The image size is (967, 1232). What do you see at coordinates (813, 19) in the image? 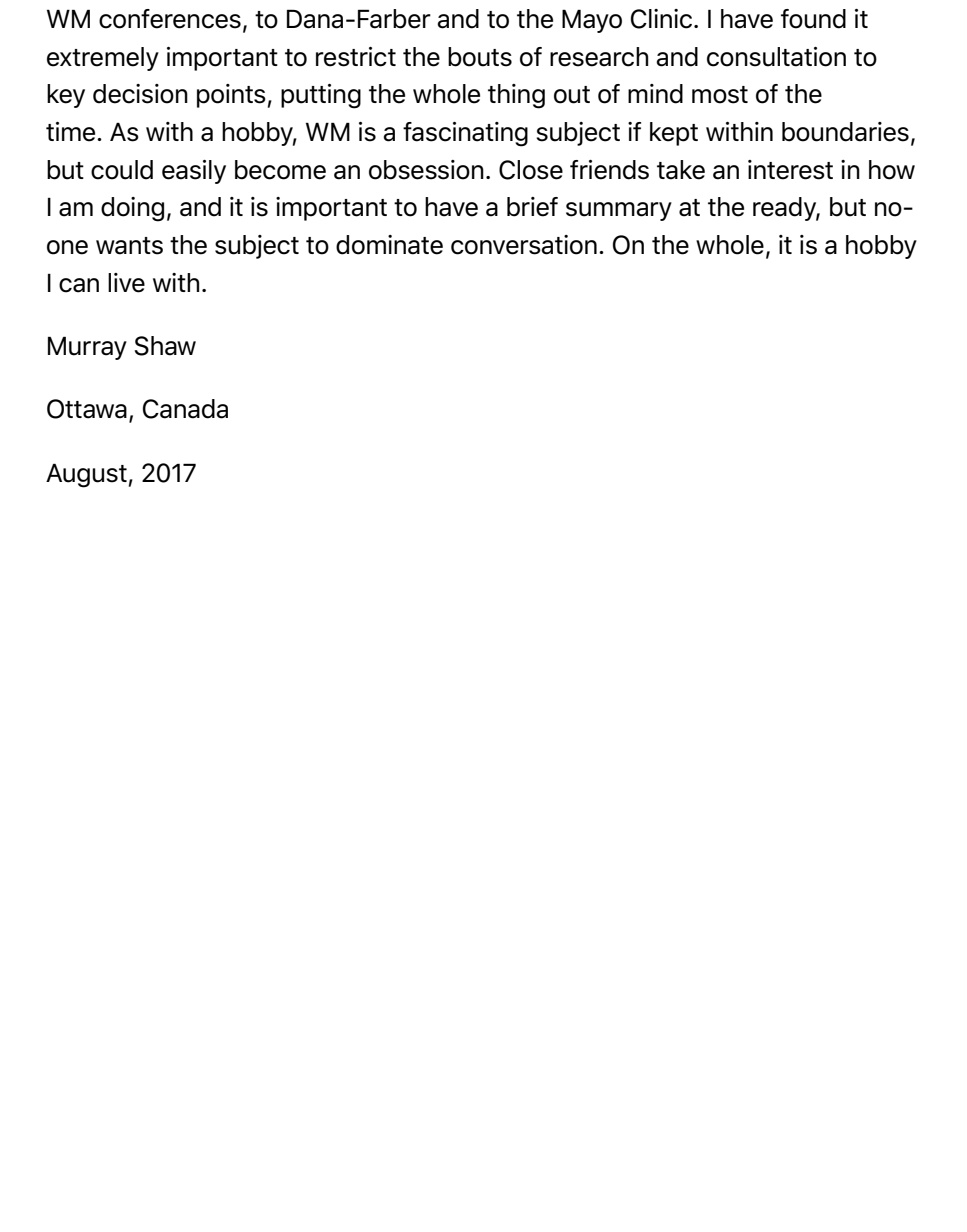
I see `found` at bounding box center [813, 19].
